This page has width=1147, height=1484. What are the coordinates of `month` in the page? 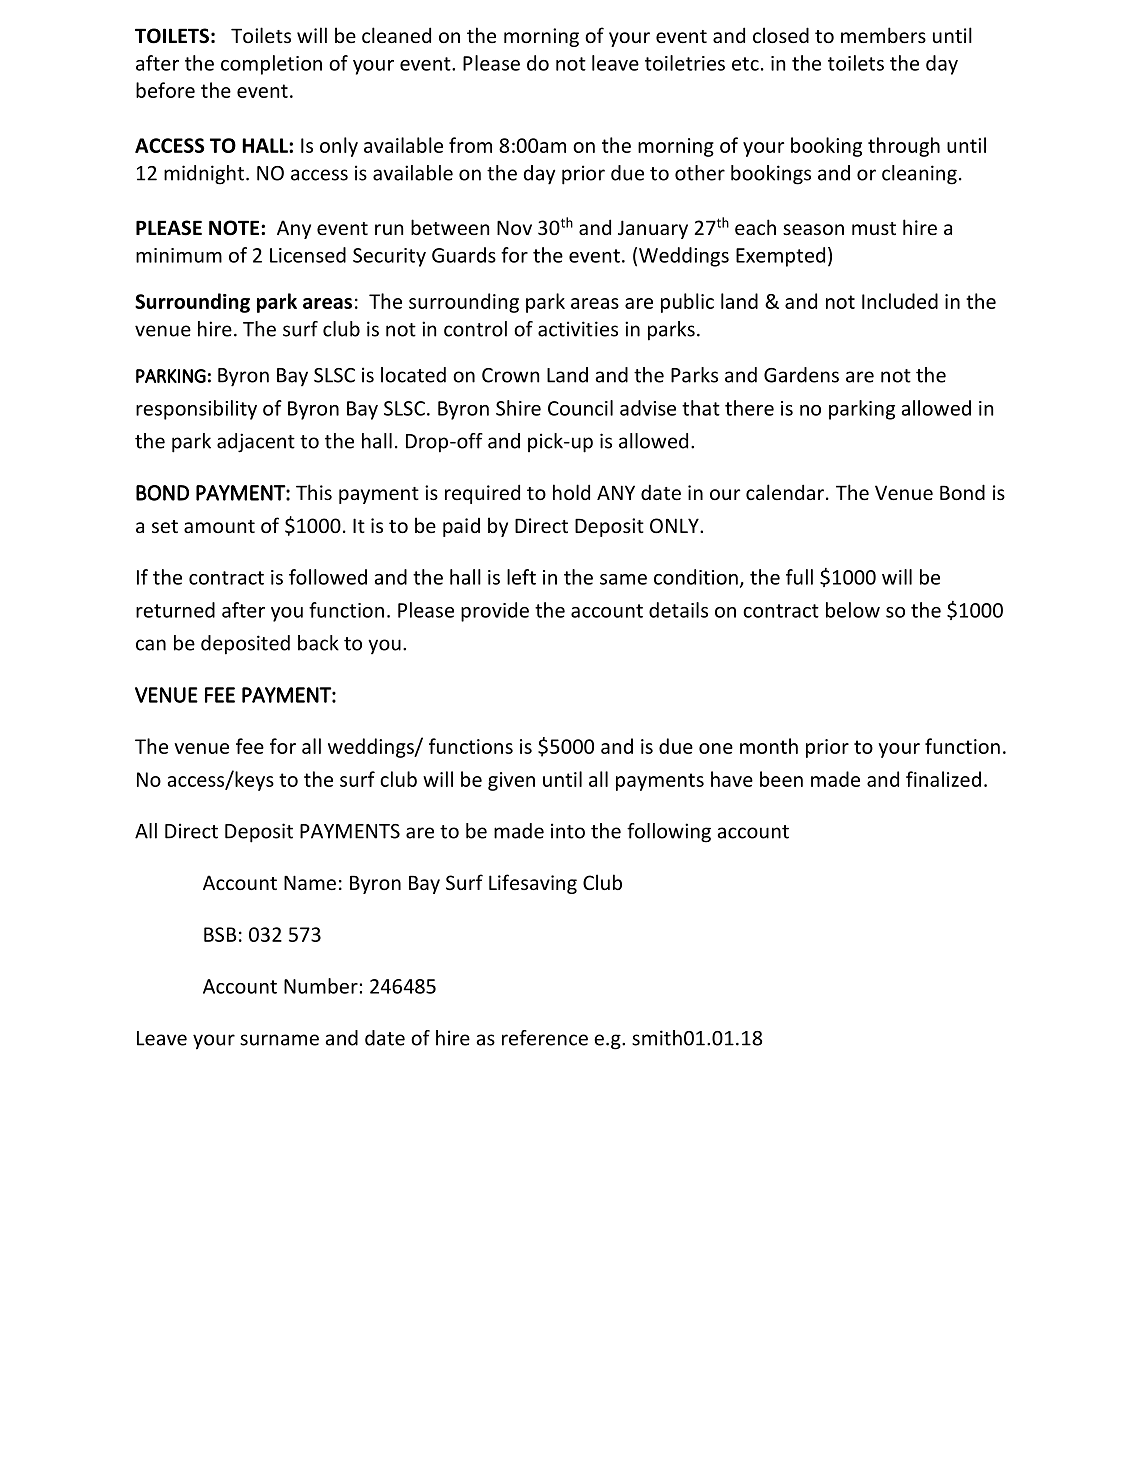 It's located at (769, 746).
